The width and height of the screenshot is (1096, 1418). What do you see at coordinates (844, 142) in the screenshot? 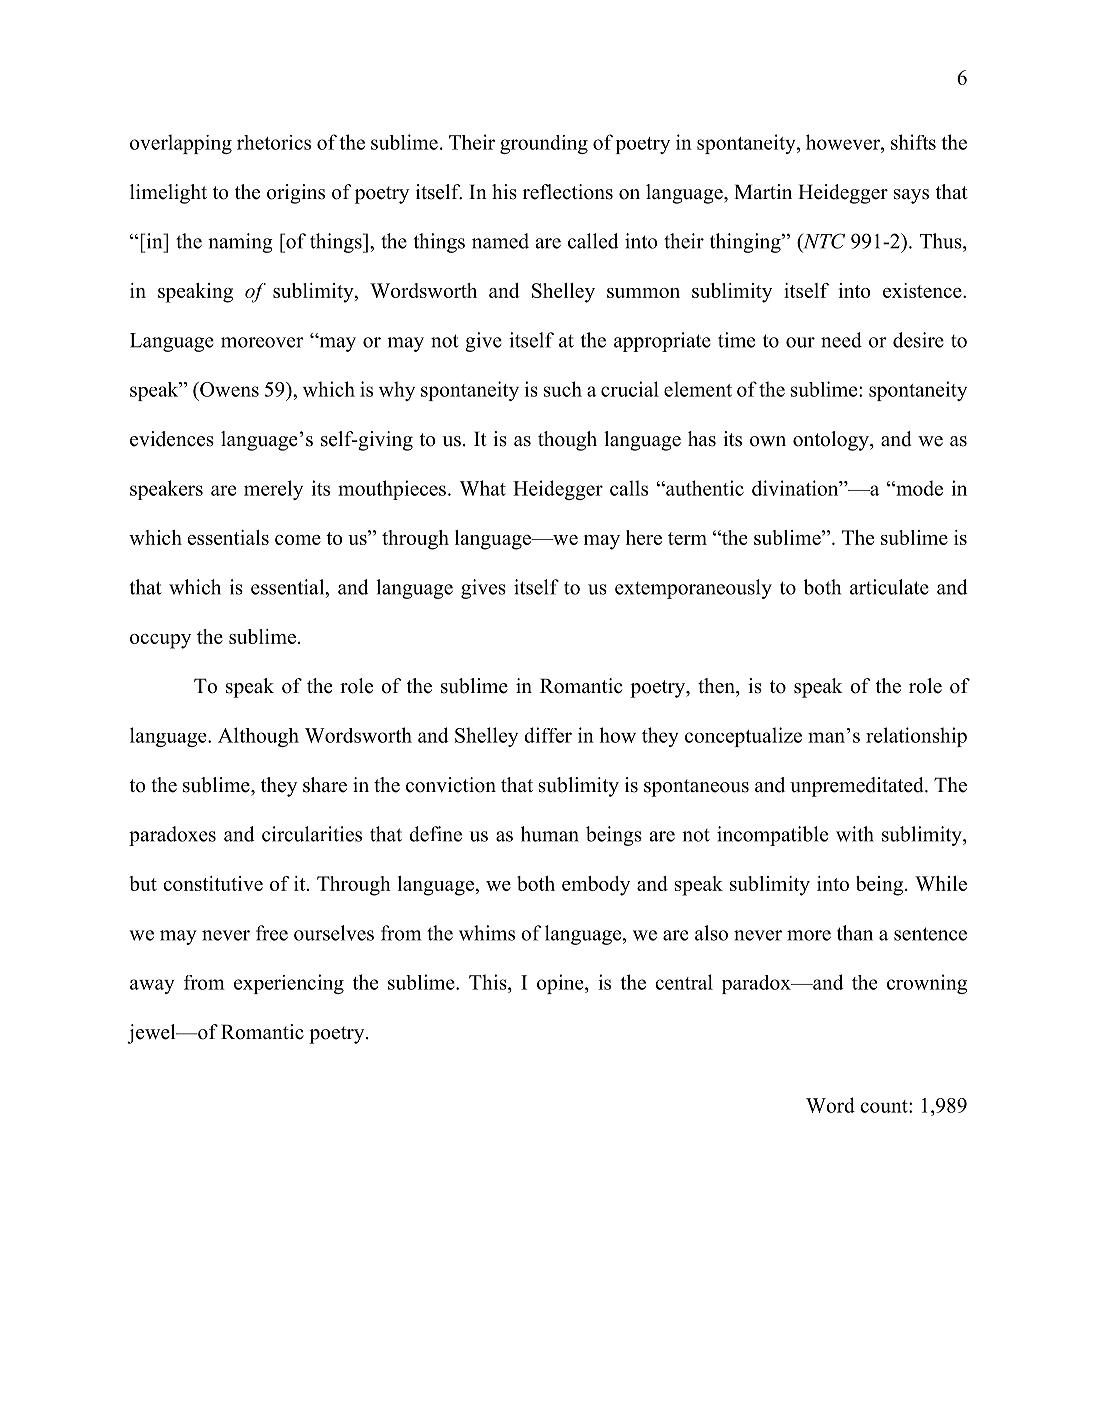
I see `however` at bounding box center [844, 142].
